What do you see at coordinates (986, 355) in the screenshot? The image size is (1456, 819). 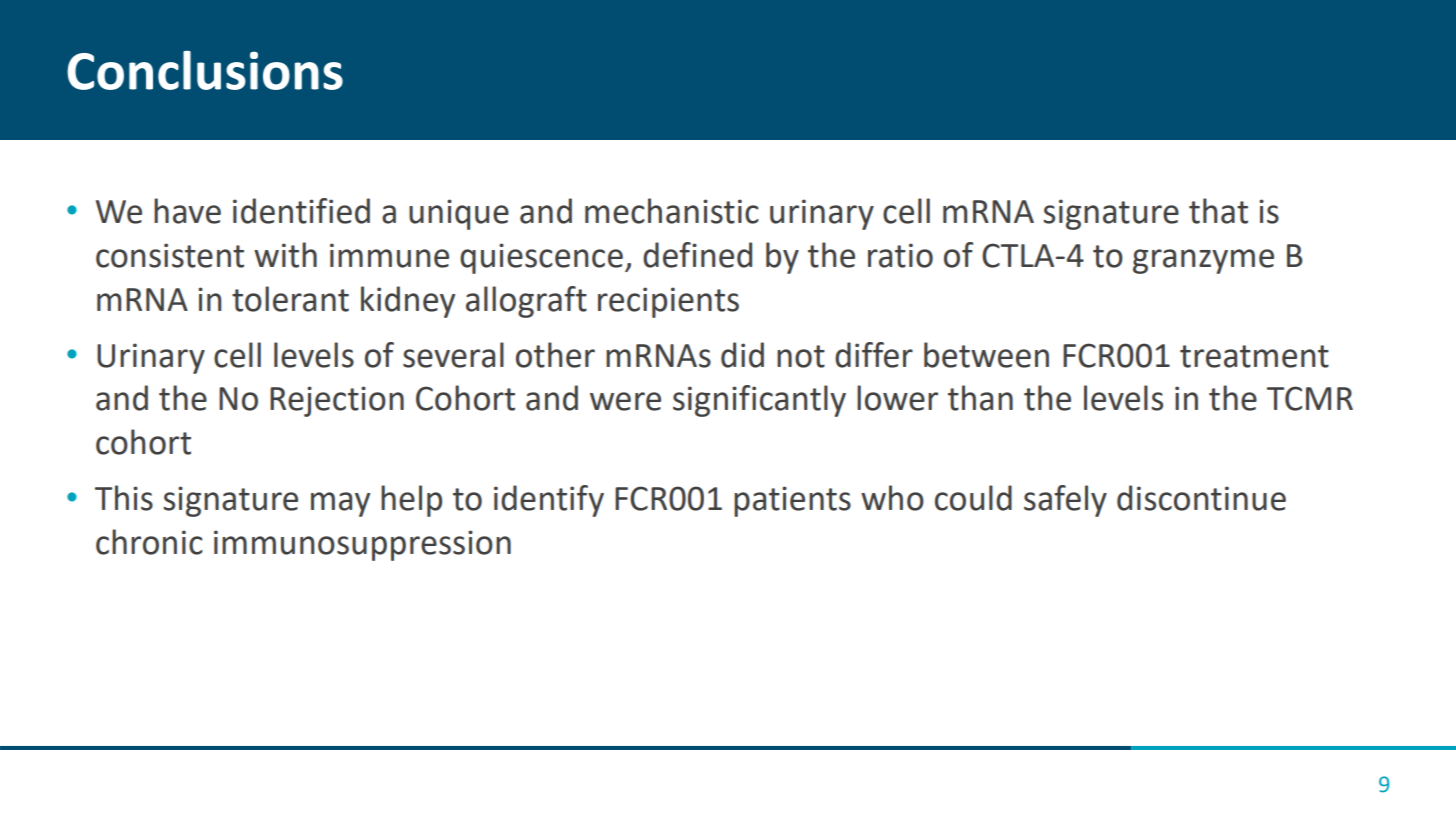 I see `between` at bounding box center [986, 355].
